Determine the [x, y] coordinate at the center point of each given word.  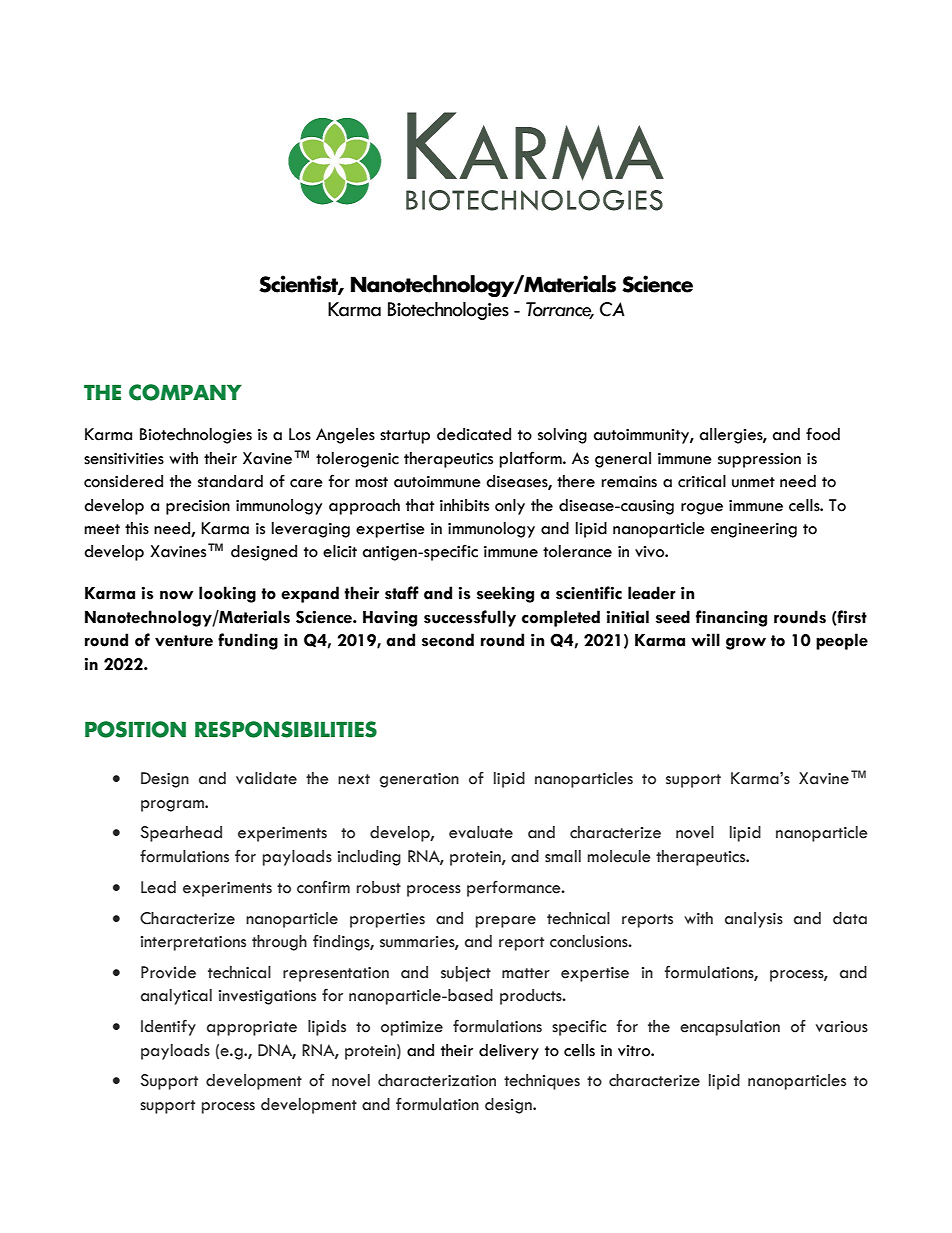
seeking [505, 594]
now [176, 595]
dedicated [474, 434]
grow [746, 644]
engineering [754, 530]
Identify [168, 1027]
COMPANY [185, 392]
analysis [754, 920]
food [823, 434]
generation [419, 780]
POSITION [135, 729]
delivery [509, 1052]
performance [515, 889]
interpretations [193, 943]
